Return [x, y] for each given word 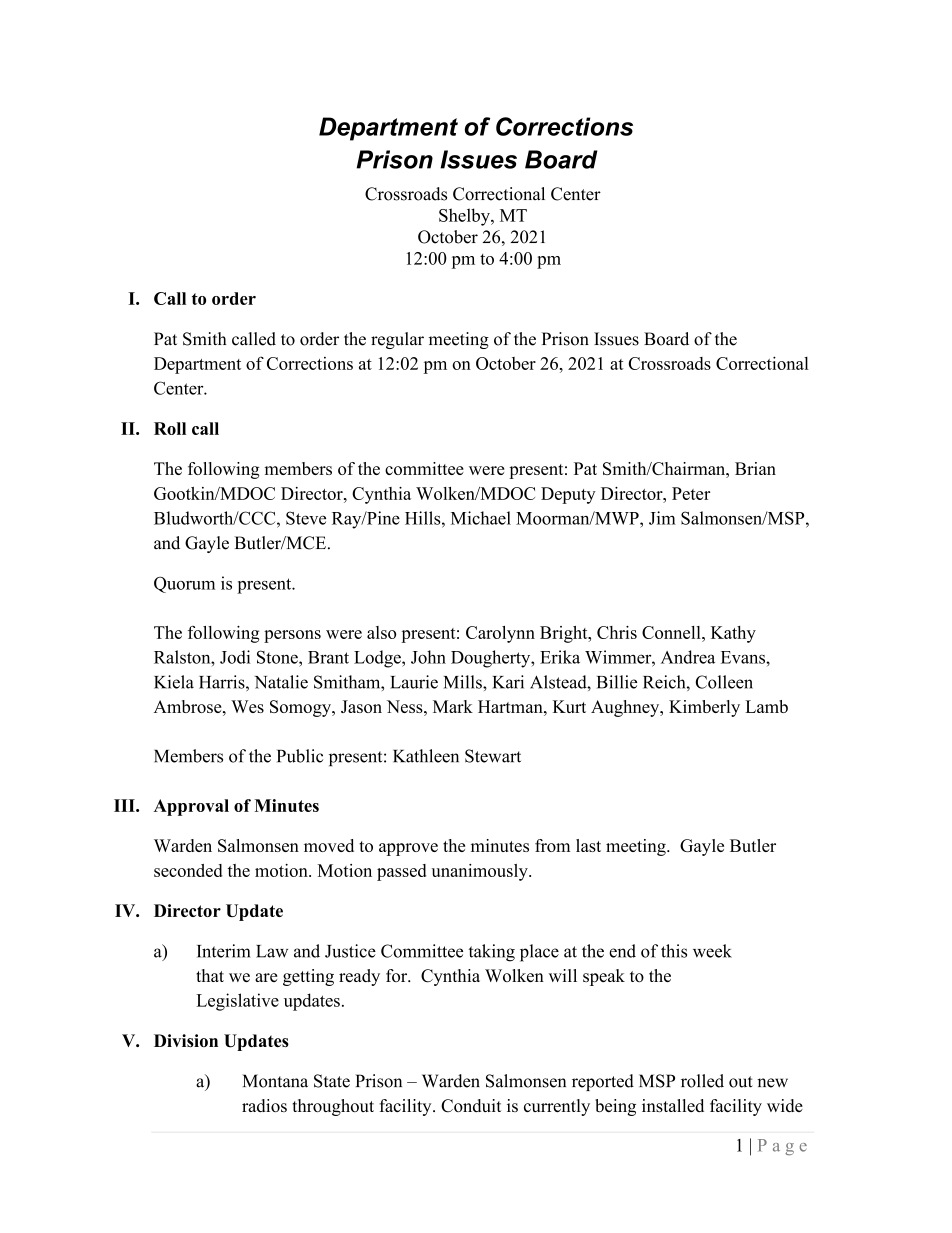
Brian [755, 468]
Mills [464, 682]
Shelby [465, 217]
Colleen [724, 682]
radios [264, 1105]
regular [397, 340]
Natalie [281, 682]
